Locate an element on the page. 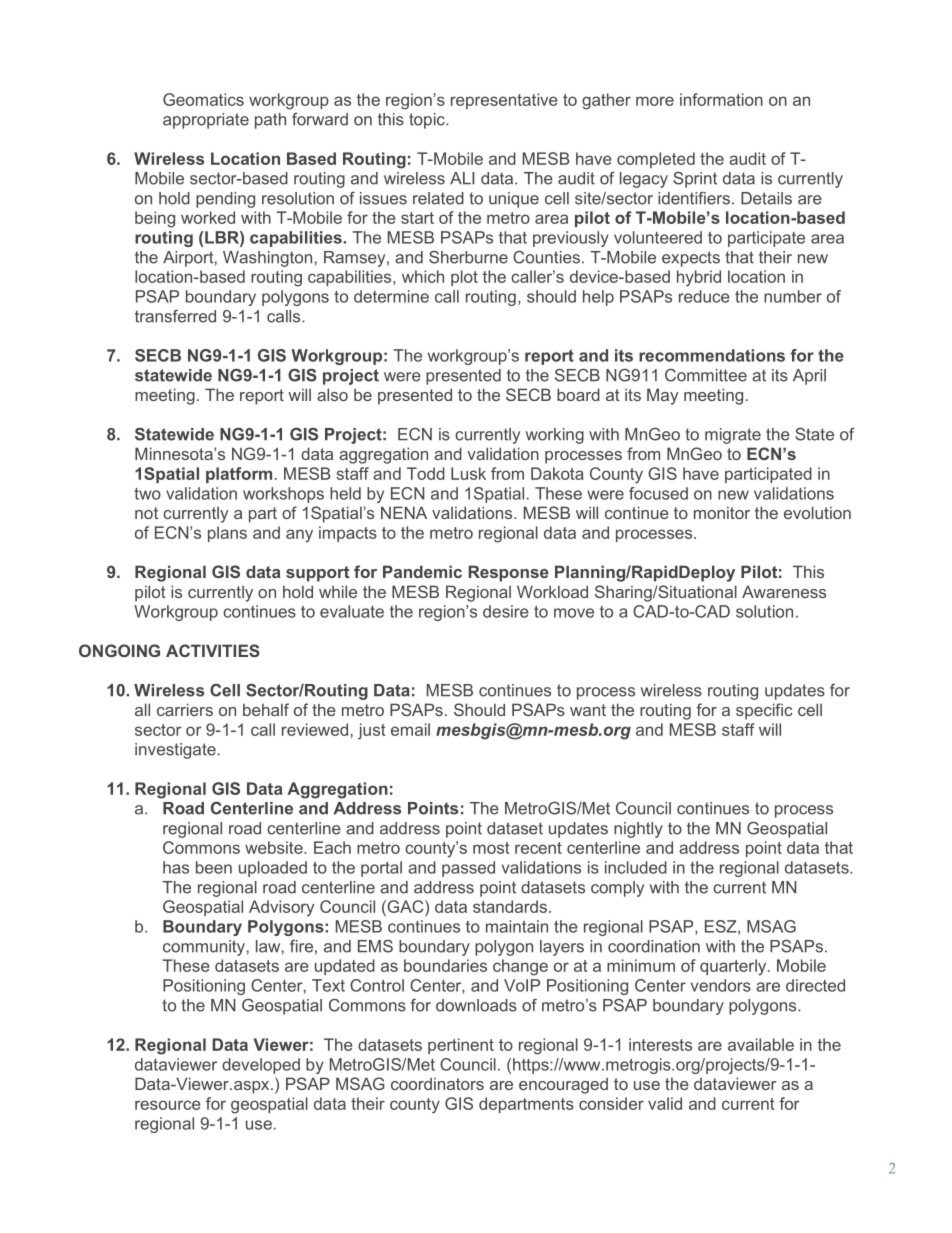  topic is located at coordinates (428, 121).
